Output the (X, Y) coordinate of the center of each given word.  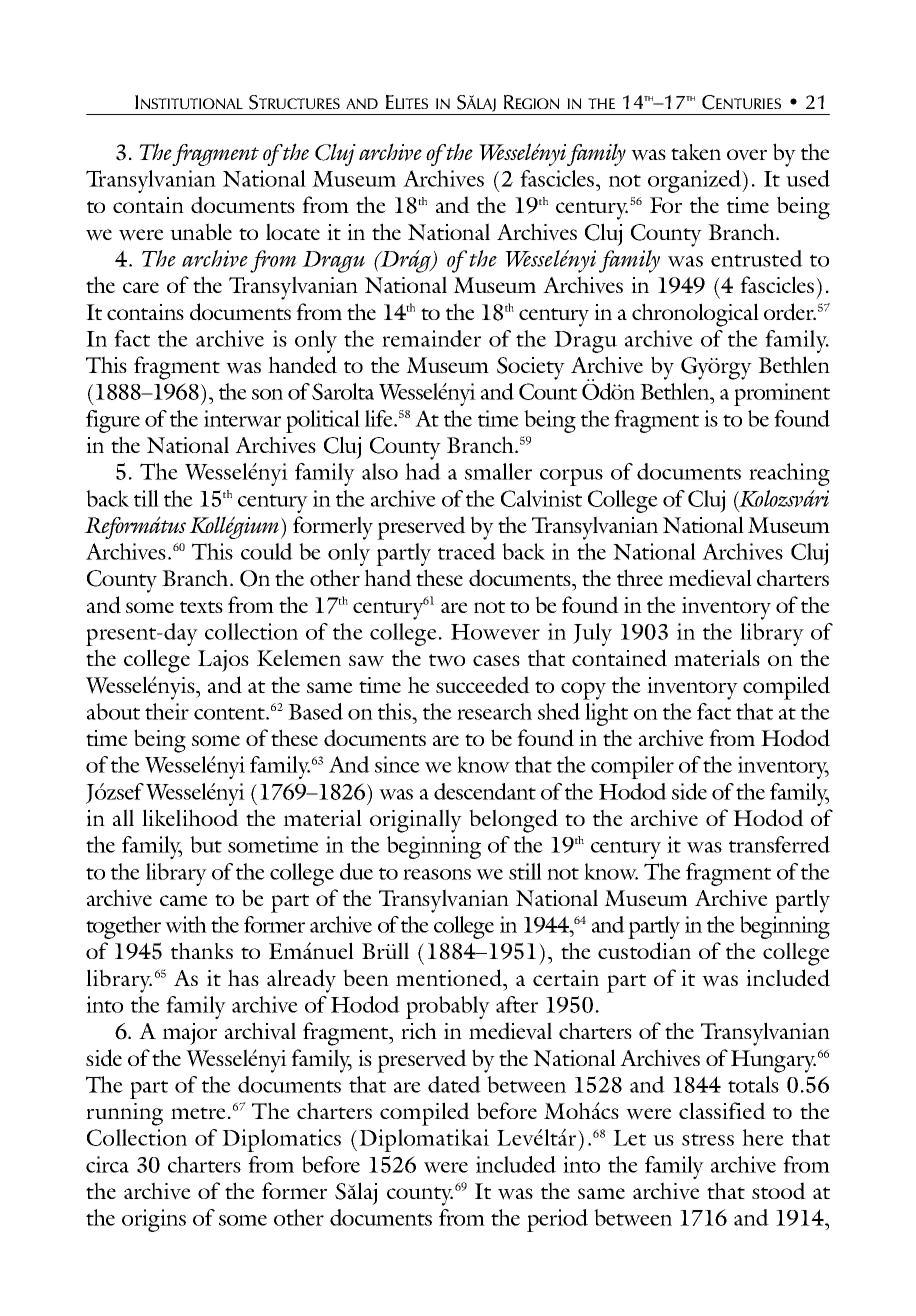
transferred (779, 844)
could (267, 551)
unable (201, 231)
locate (293, 231)
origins (154, 1220)
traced (467, 551)
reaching (789, 474)
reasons (437, 874)
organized (696, 181)
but (206, 844)
